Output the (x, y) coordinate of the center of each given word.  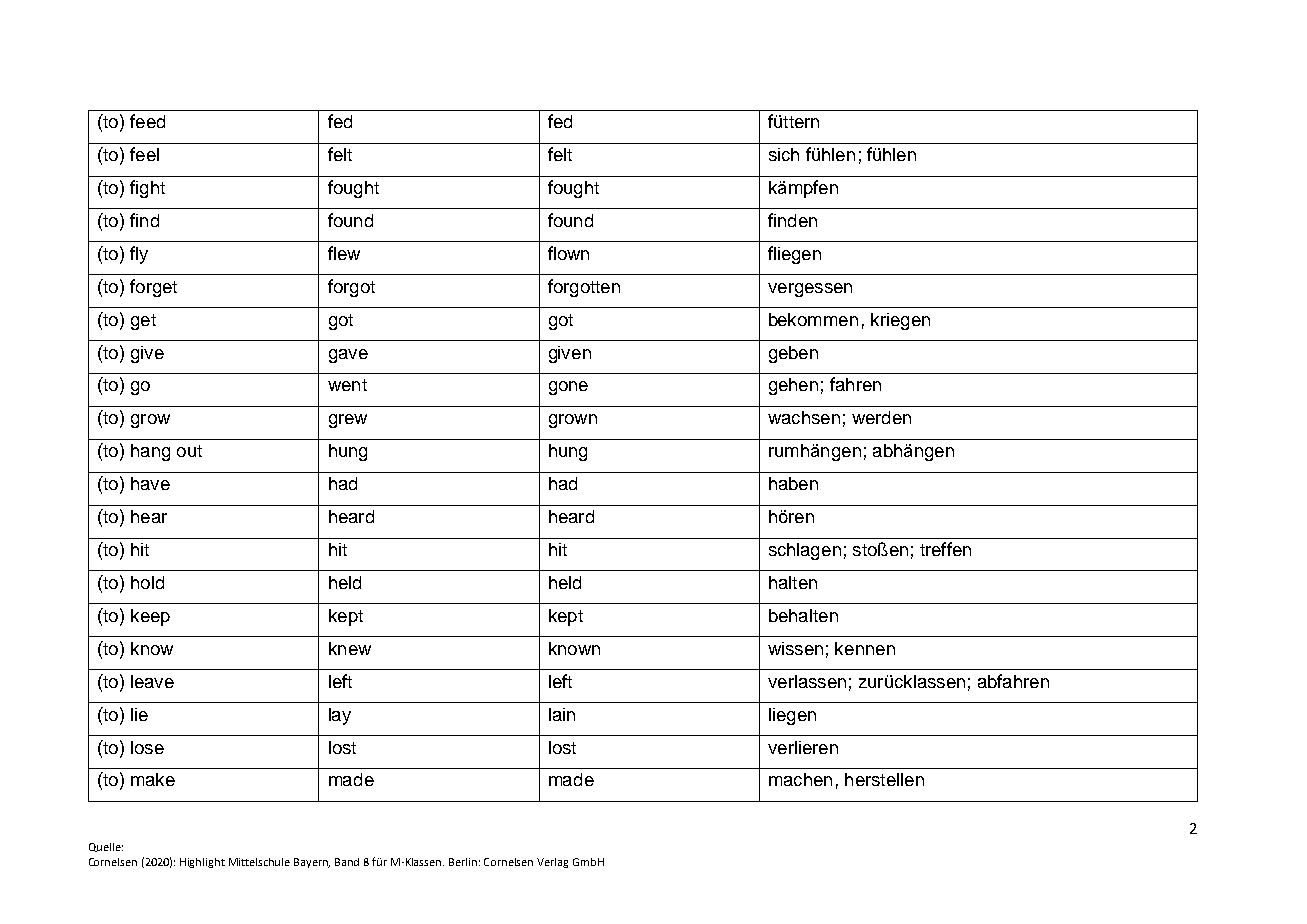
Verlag (552, 863)
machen (800, 779)
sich (784, 154)
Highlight (202, 863)
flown (568, 253)
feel (144, 154)
